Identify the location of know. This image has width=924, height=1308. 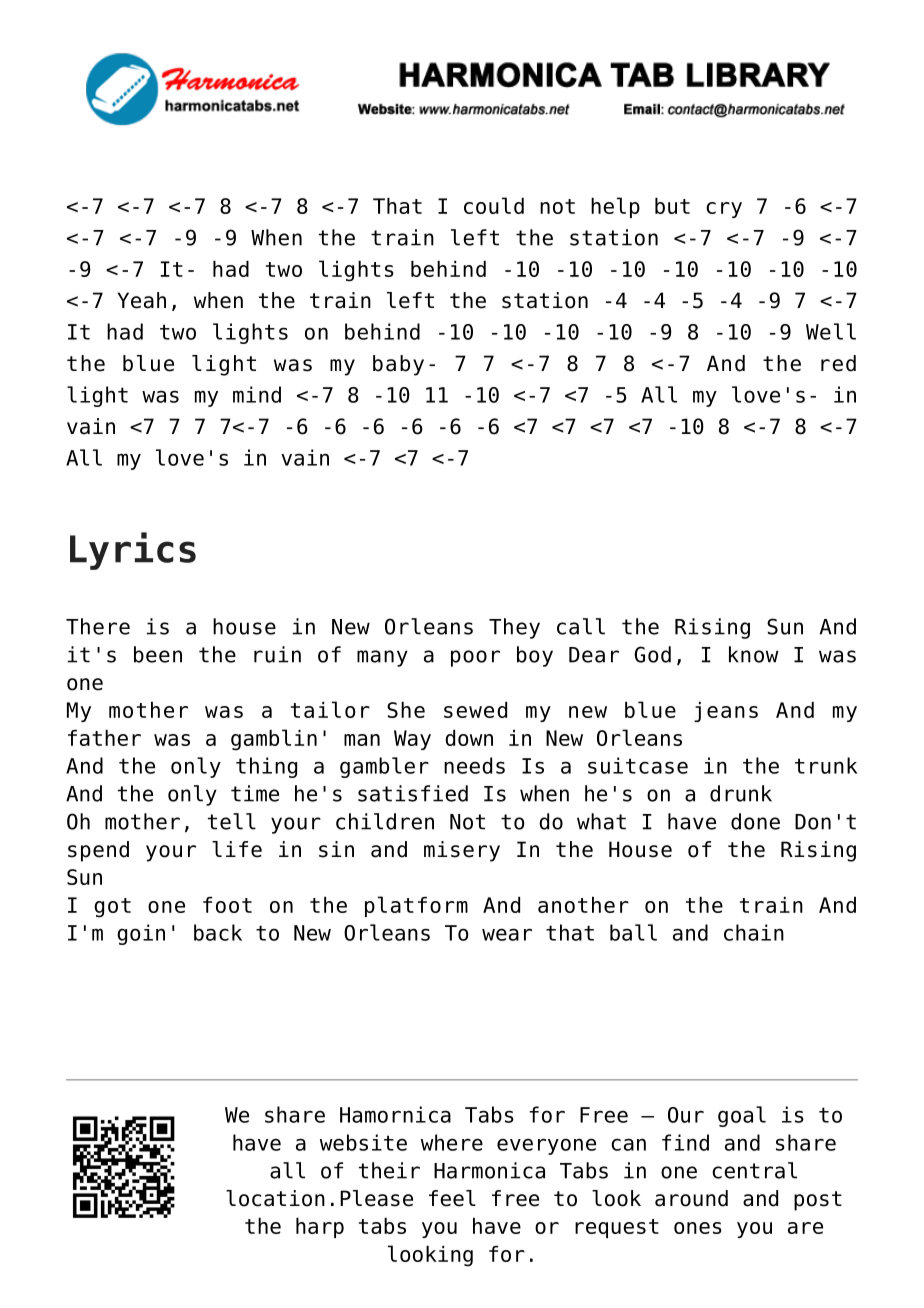
(753, 654).
